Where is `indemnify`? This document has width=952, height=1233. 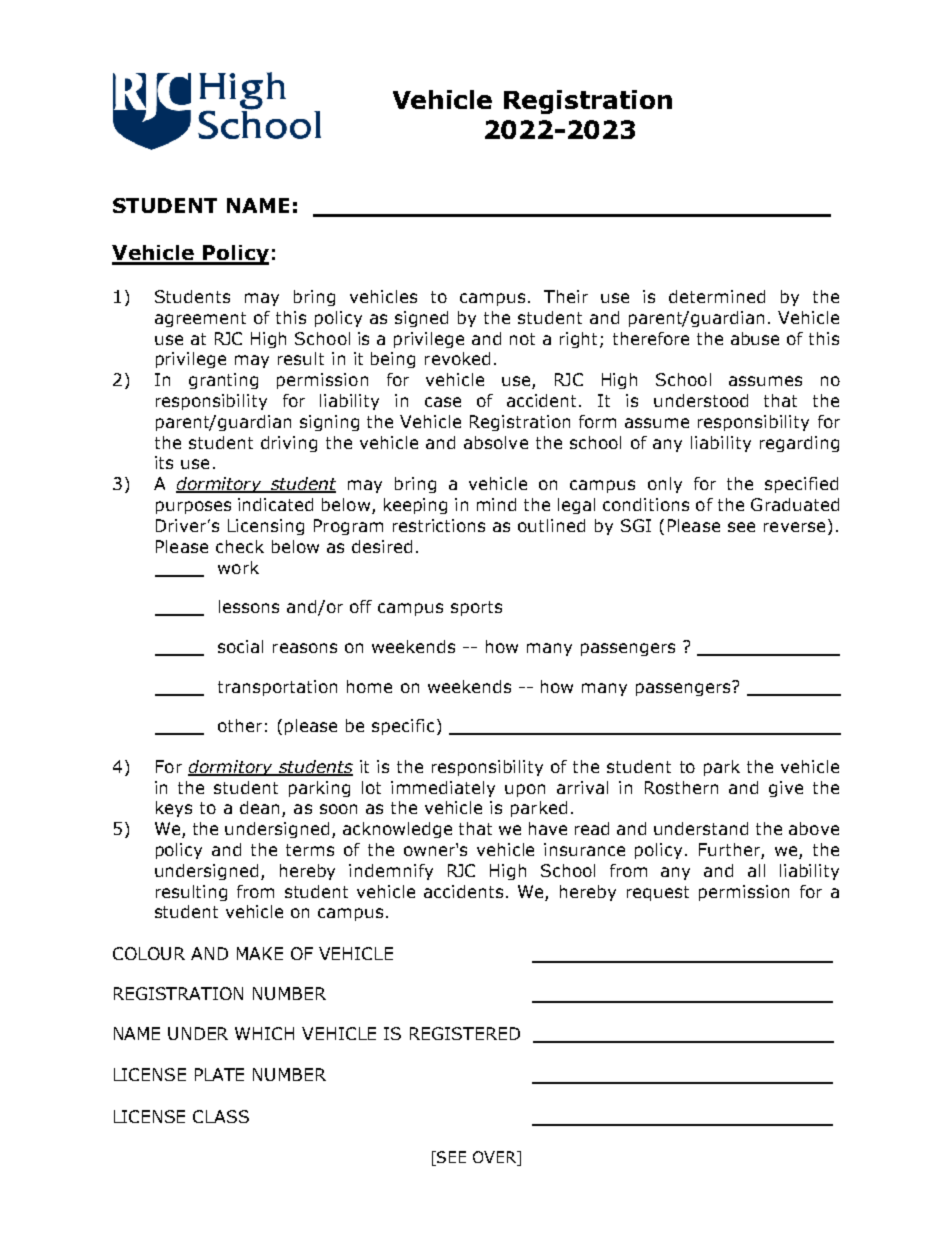
indemnify is located at coordinates (391, 872).
